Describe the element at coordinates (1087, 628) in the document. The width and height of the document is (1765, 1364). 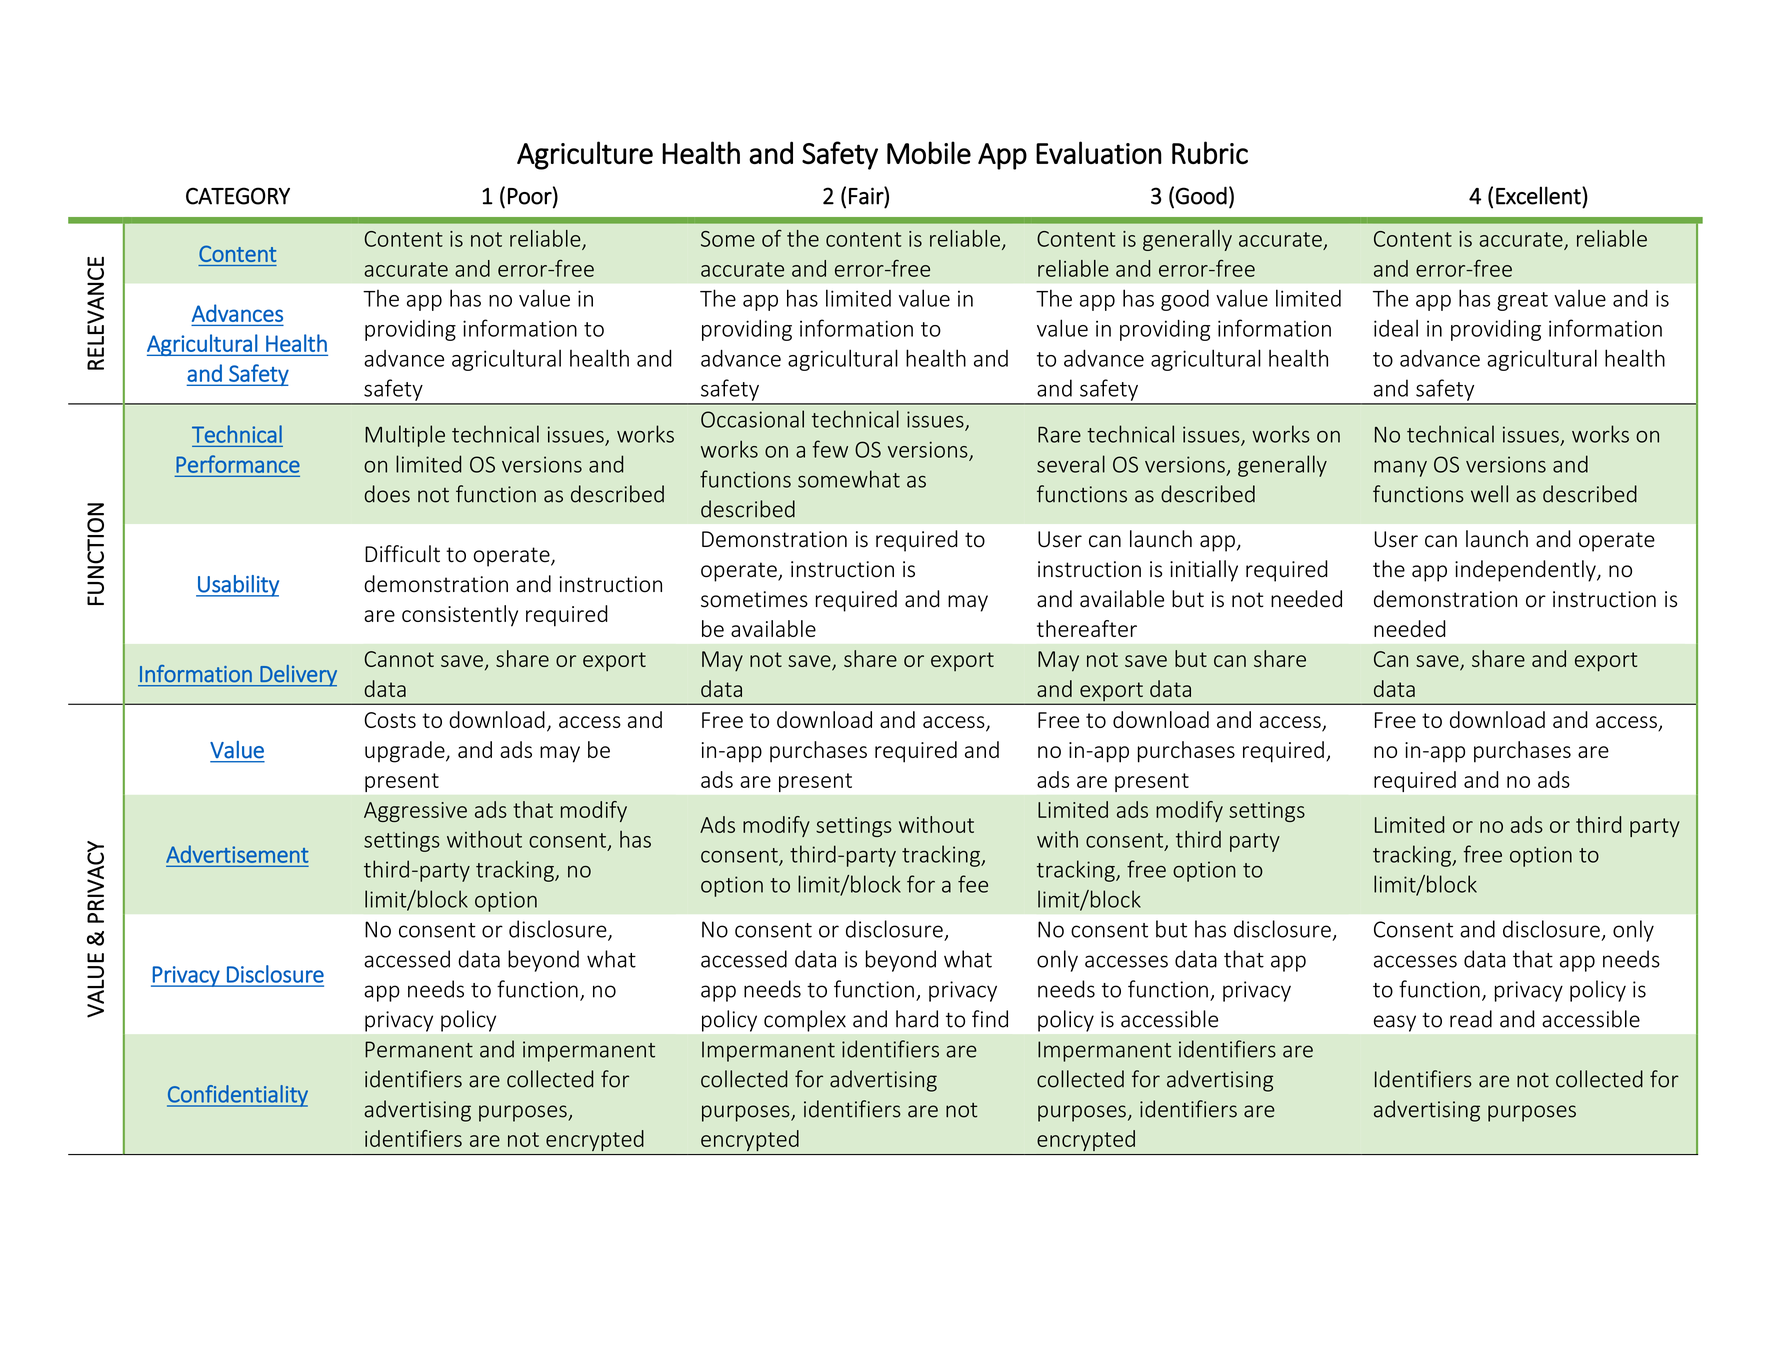
I see `thereafter` at that location.
